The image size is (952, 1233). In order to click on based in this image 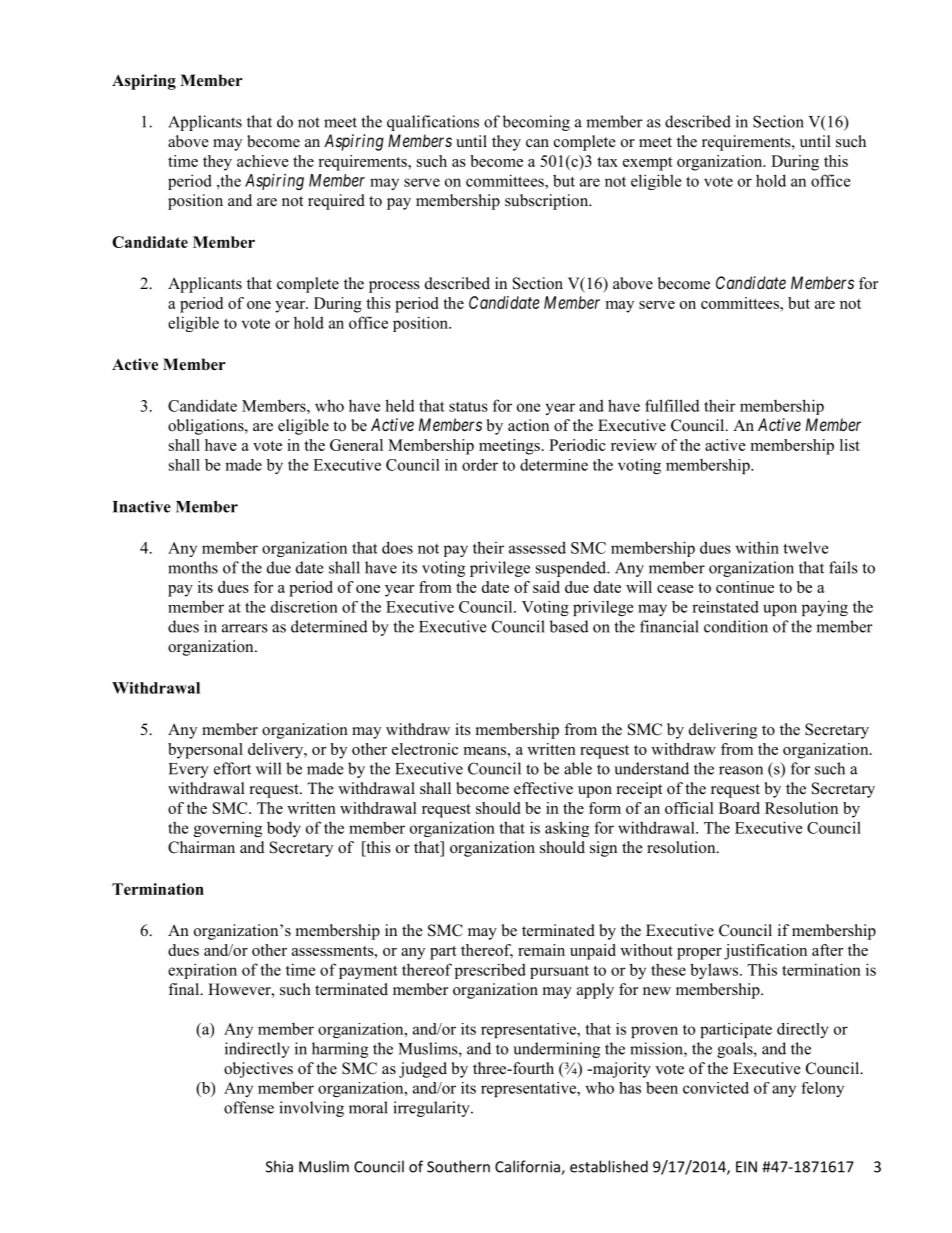, I will do `click(569, 626)`.
